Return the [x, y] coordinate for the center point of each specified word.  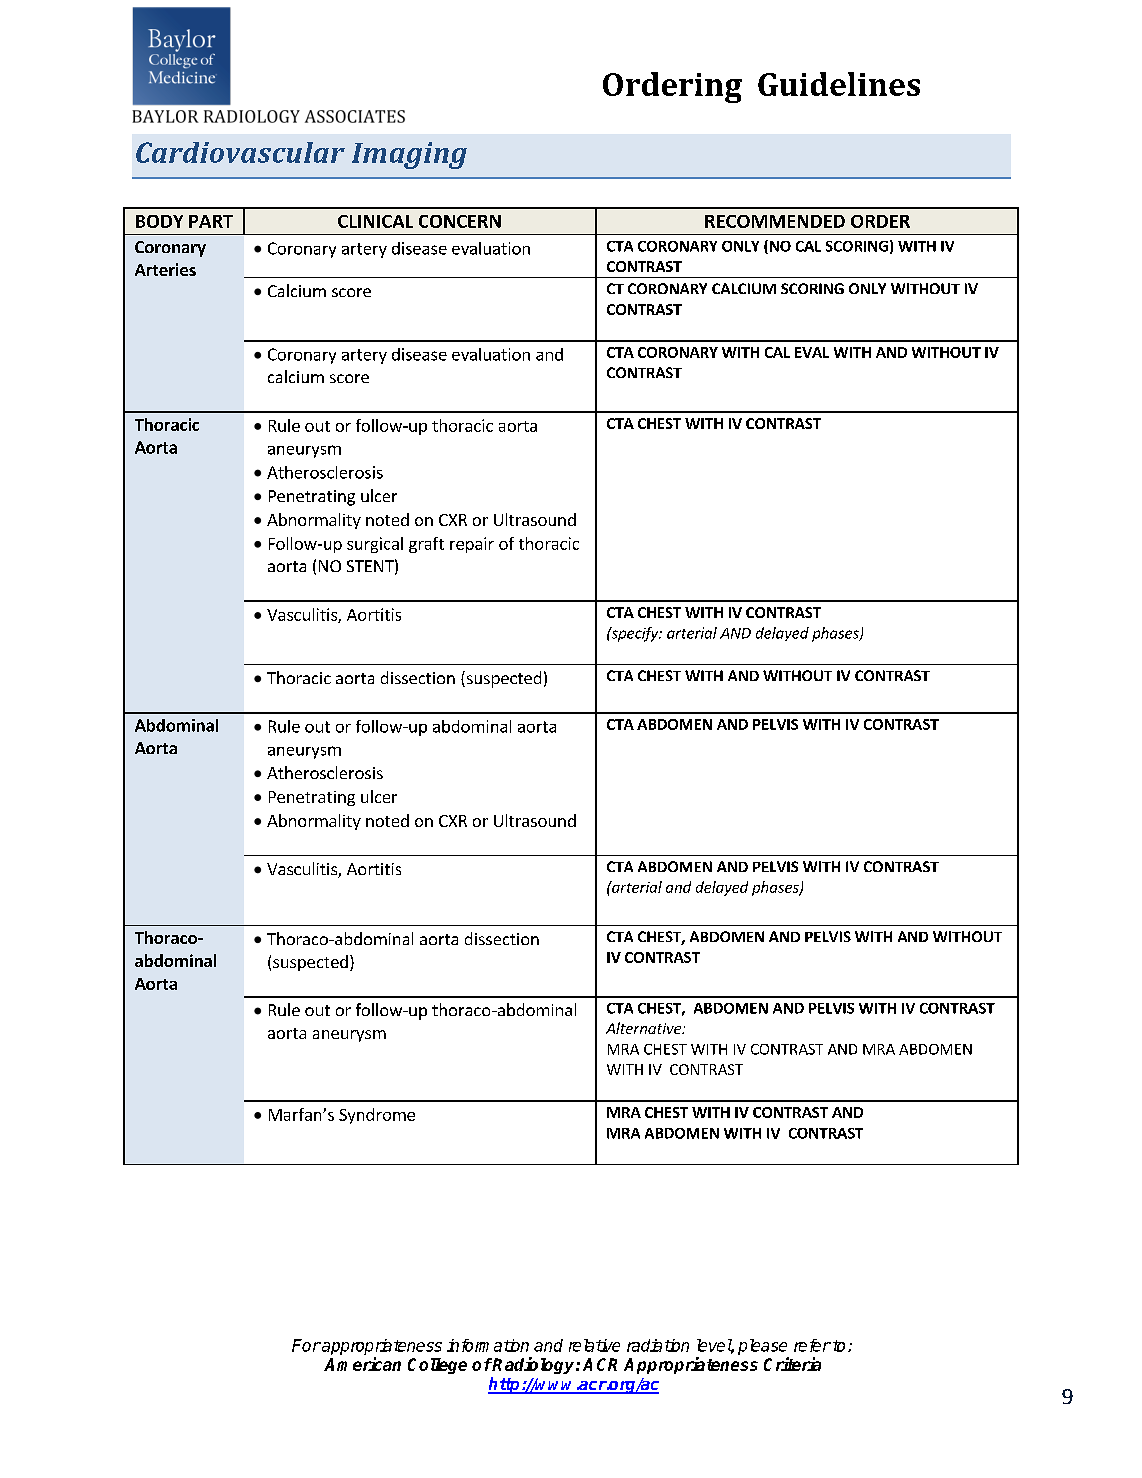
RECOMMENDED [775, 221]
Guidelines [839, 84]
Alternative [644, 1028]
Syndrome [377, 1116]
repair [472, 545]
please [762, 1347]
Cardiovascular [240, 152]
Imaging [409, 155]
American [362, 1364]
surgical [375, 545]
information [488, 1345]
